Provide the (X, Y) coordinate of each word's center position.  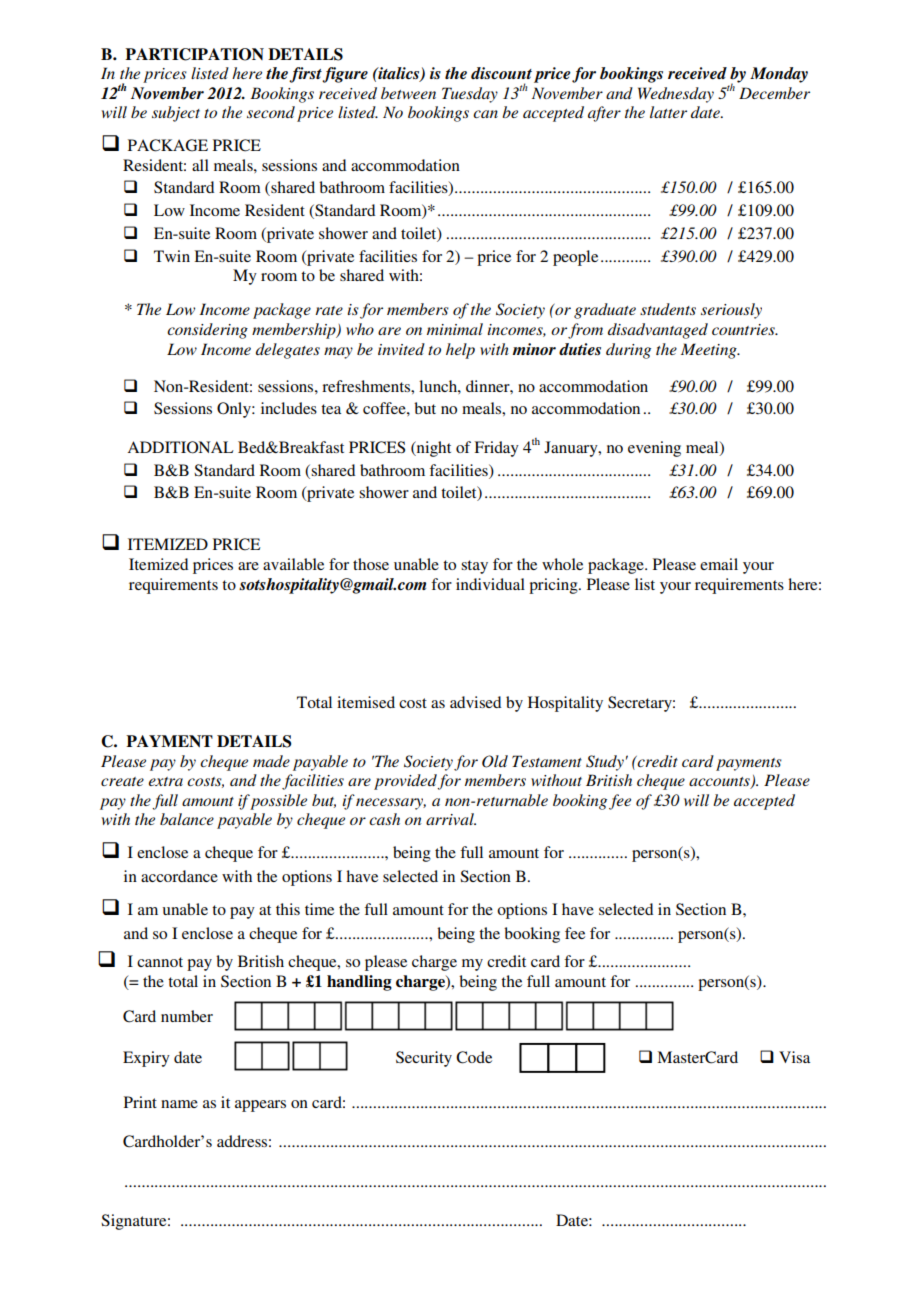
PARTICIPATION (194, 54)
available (293, 564)
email (719, 564)
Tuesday (470, 95)
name (179, 1104)
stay (474, 567)
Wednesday (676, 95)
